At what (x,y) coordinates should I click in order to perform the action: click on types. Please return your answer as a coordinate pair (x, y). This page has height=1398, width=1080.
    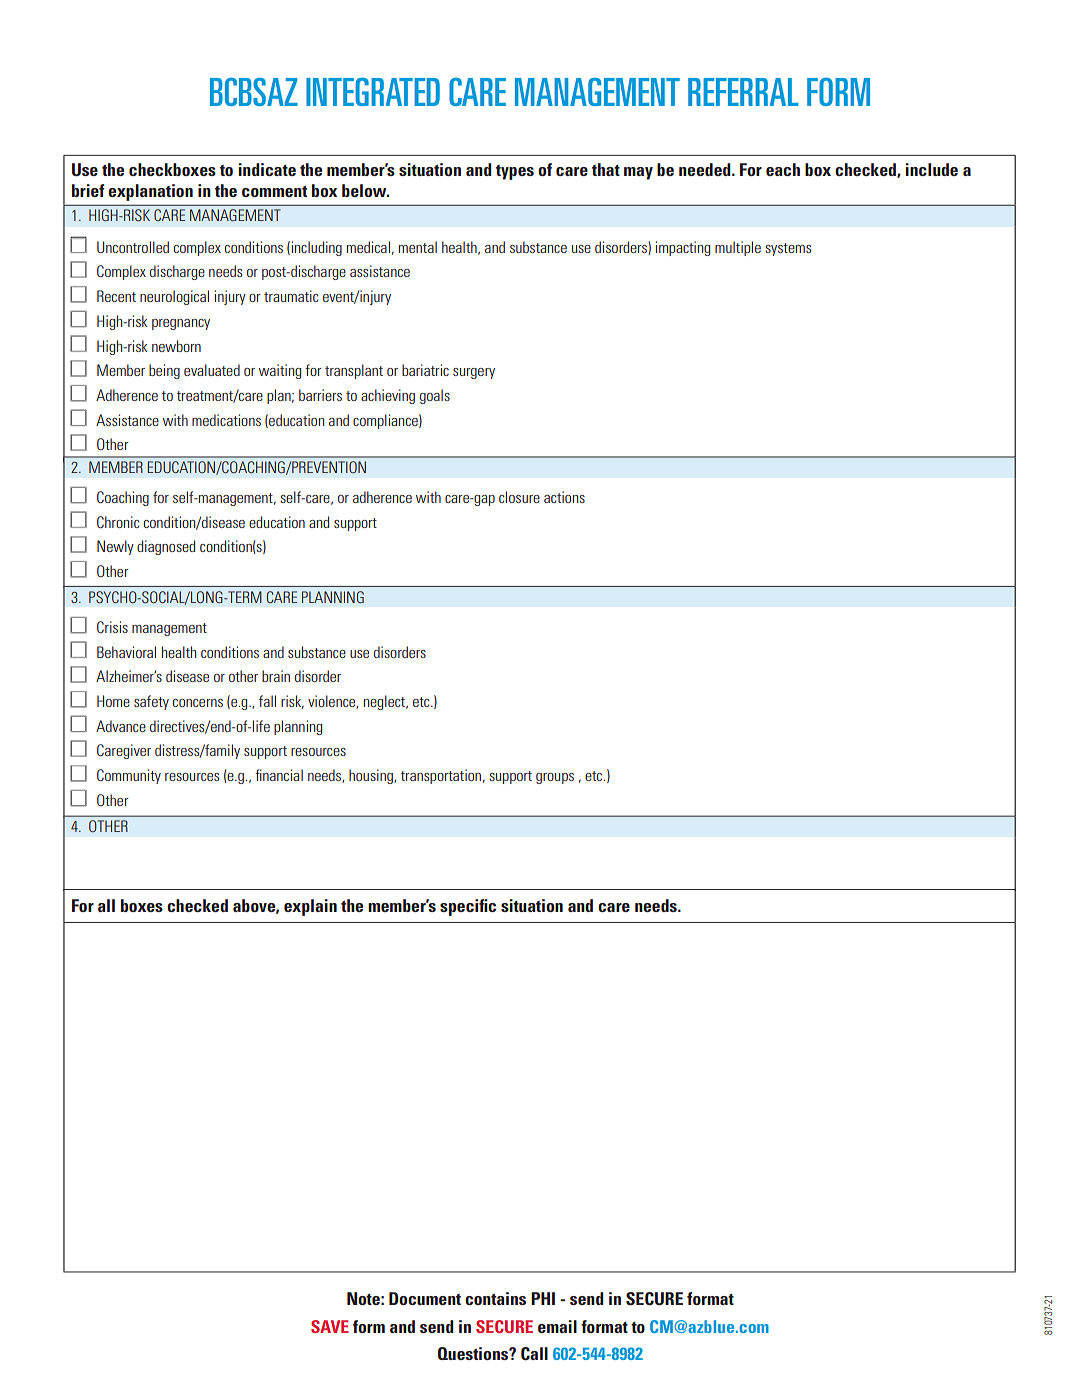
    Looking at the image, I should click on (515, 172).
